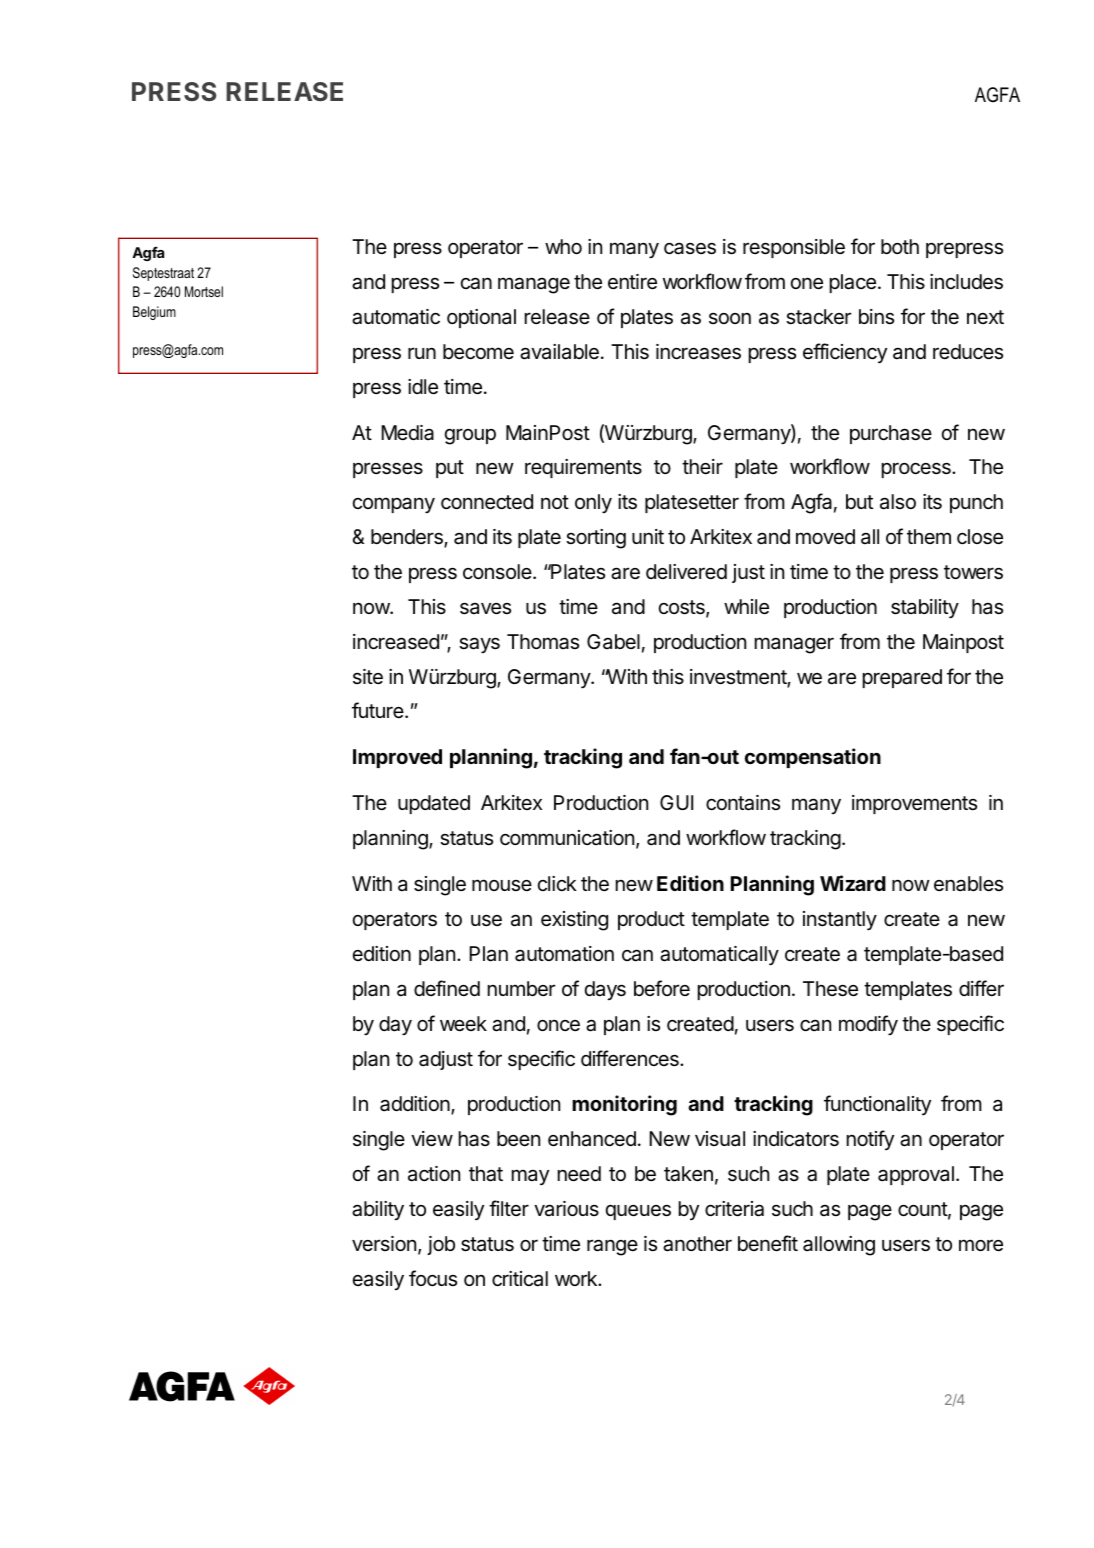 This image has width=1094, height=1548. Describe the element at coordinates (612, 1247) in the image. I see `range` at that location.
